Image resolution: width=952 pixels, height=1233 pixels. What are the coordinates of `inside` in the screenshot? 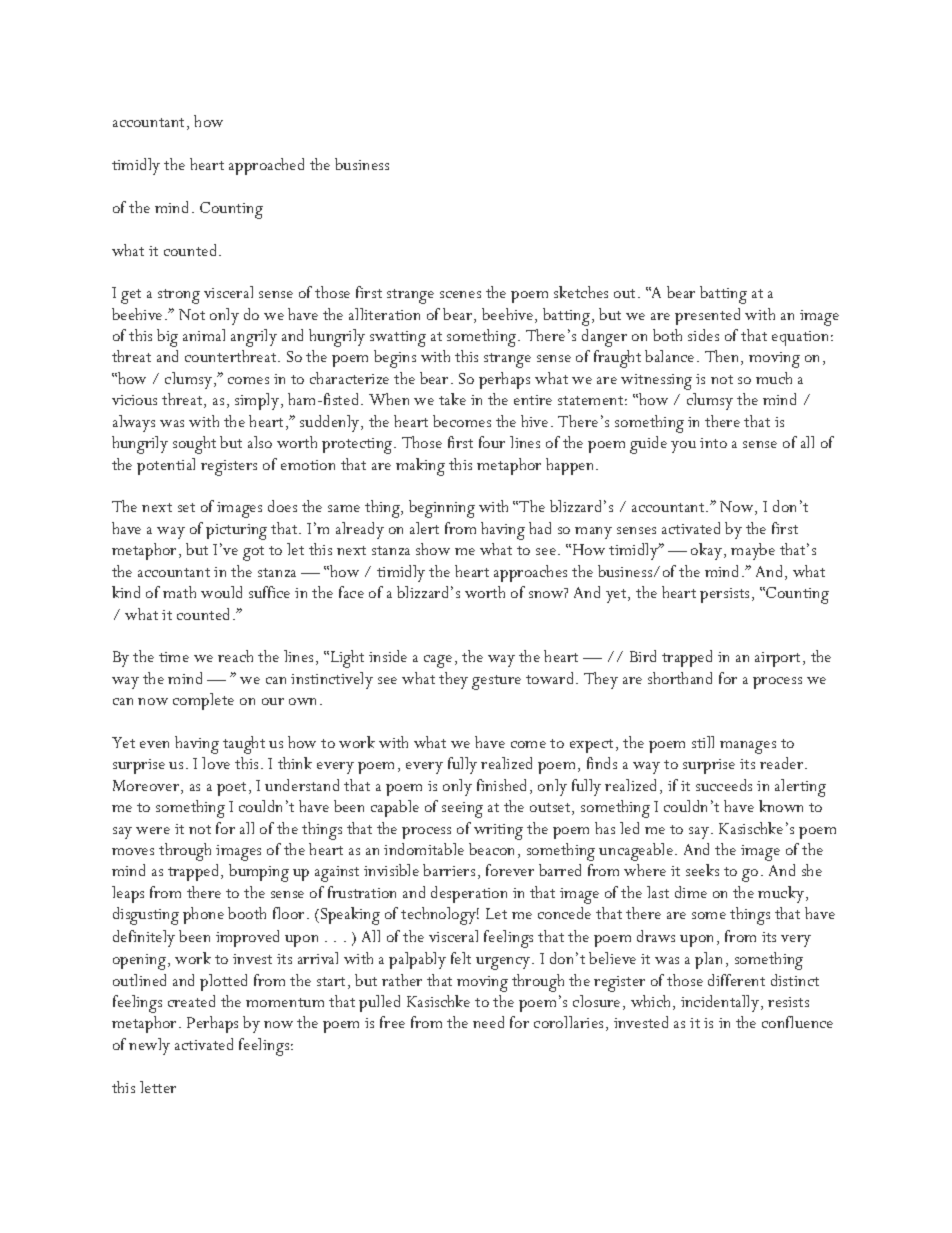 It's located at (388, 656).
